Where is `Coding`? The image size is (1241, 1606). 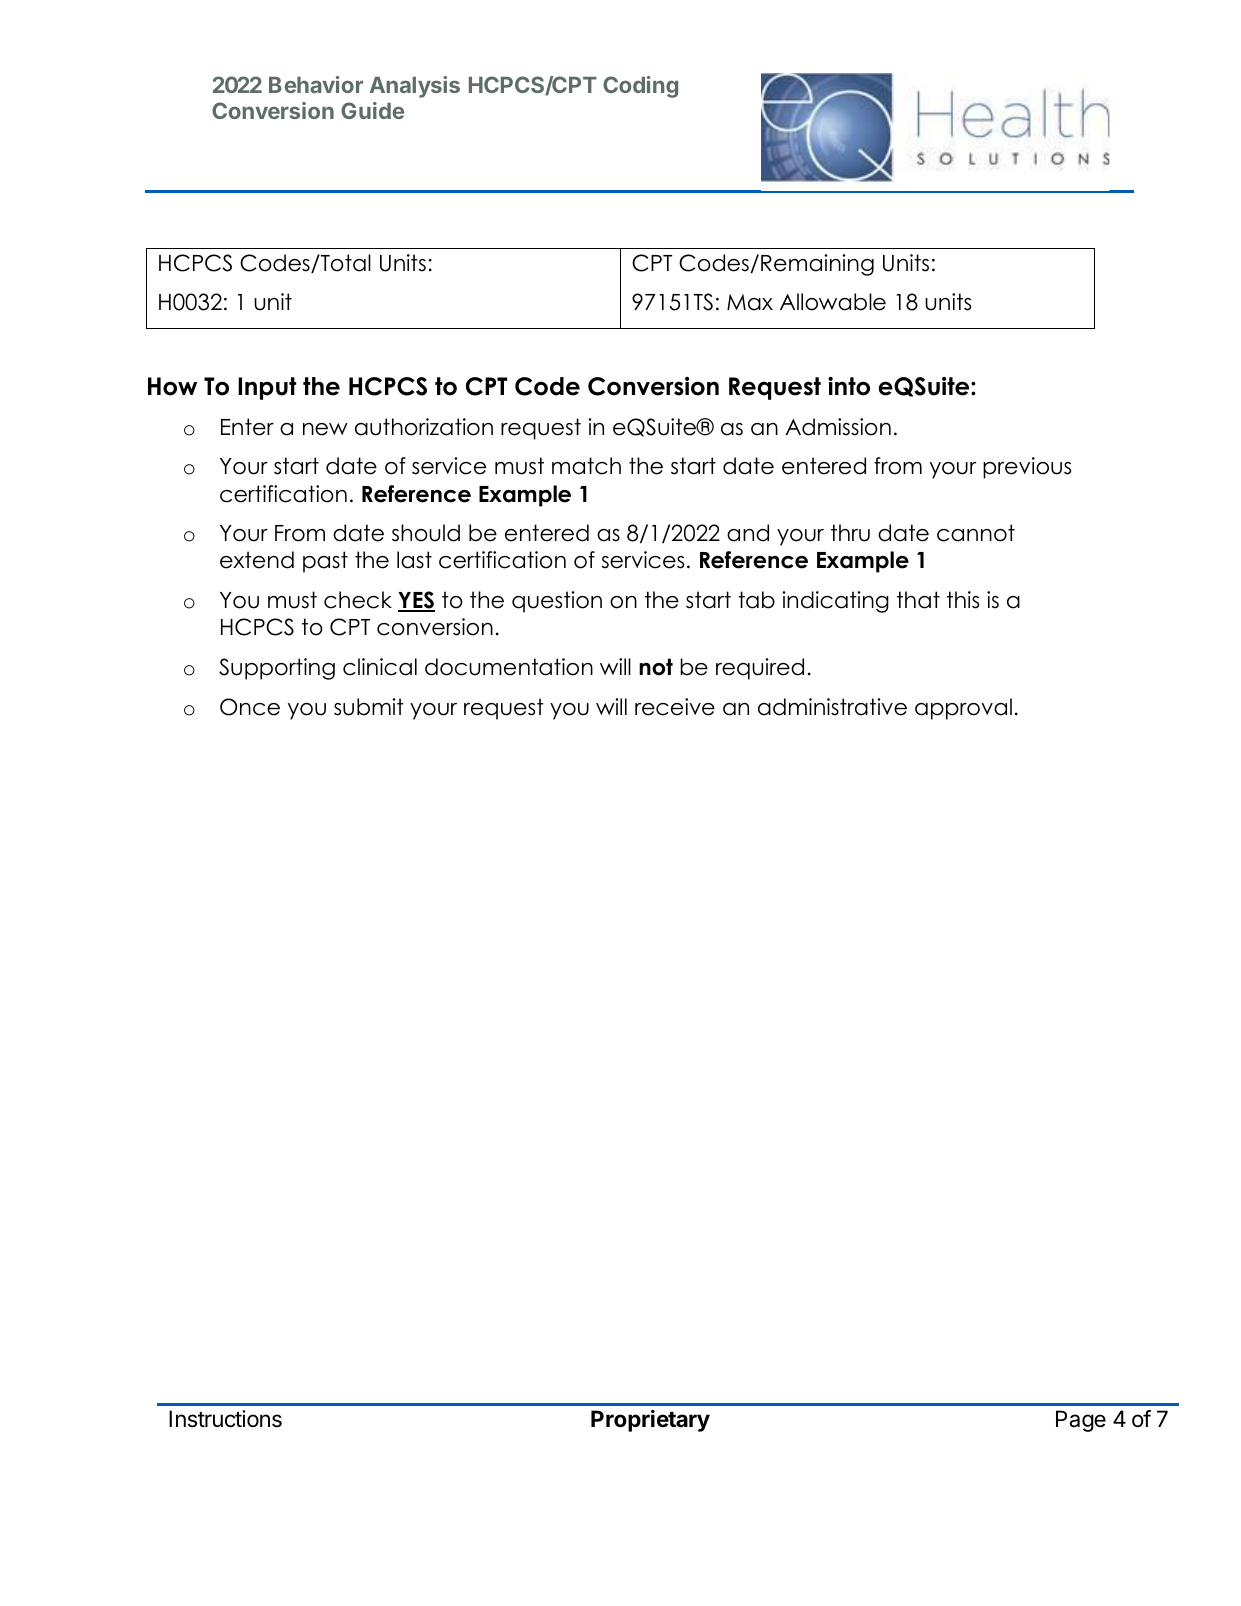
Coding is located at coordinates (640, 87).
